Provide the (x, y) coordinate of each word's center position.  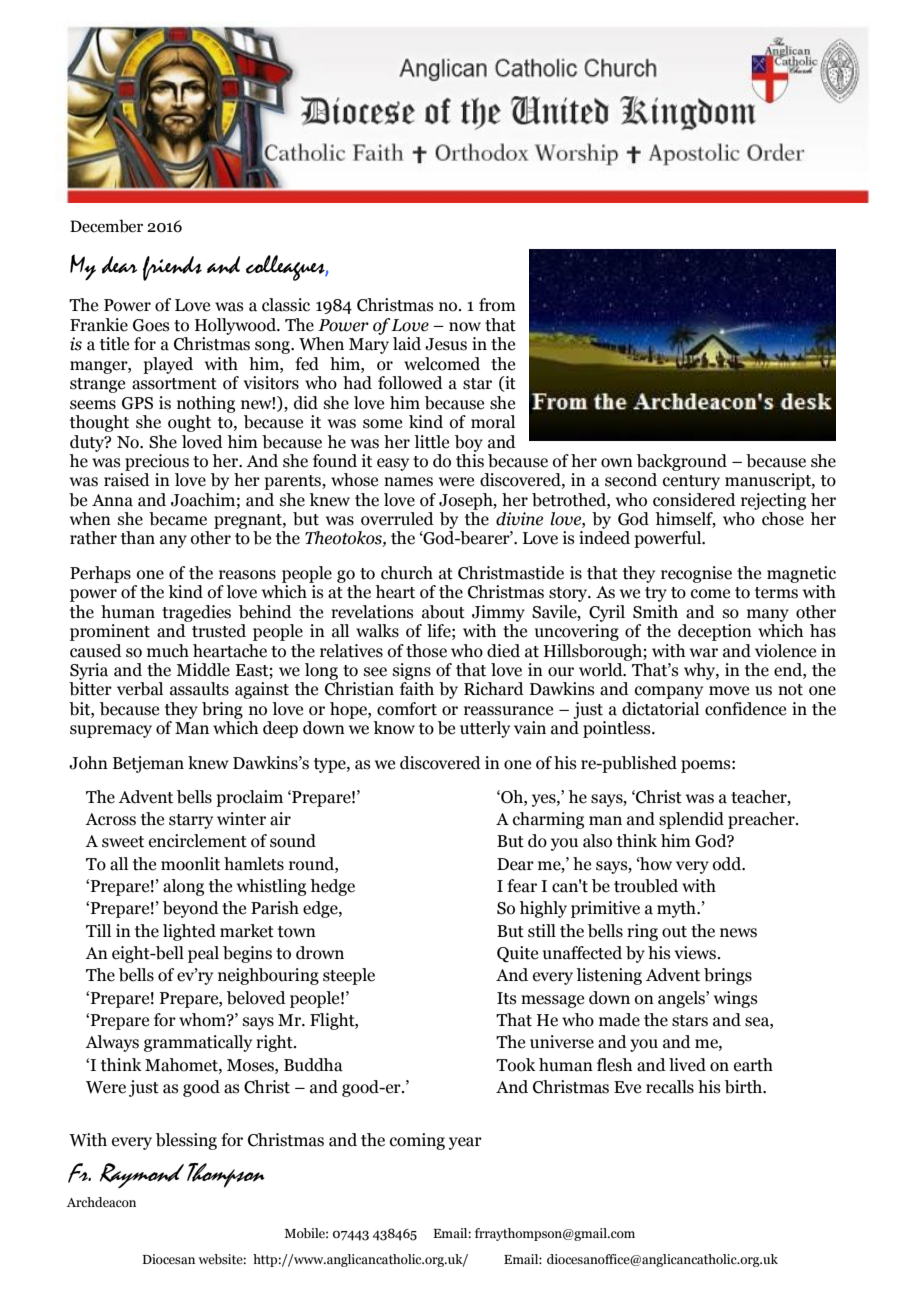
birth (744, 1087)
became (178, 519)
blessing (186, 1141)
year (465, 1143)
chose (783, 519)
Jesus (446, 344)
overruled (397, 519)
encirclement (198, 841)
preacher (762, 820)
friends (172, 268)
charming (548, 820)
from (497, 305)
